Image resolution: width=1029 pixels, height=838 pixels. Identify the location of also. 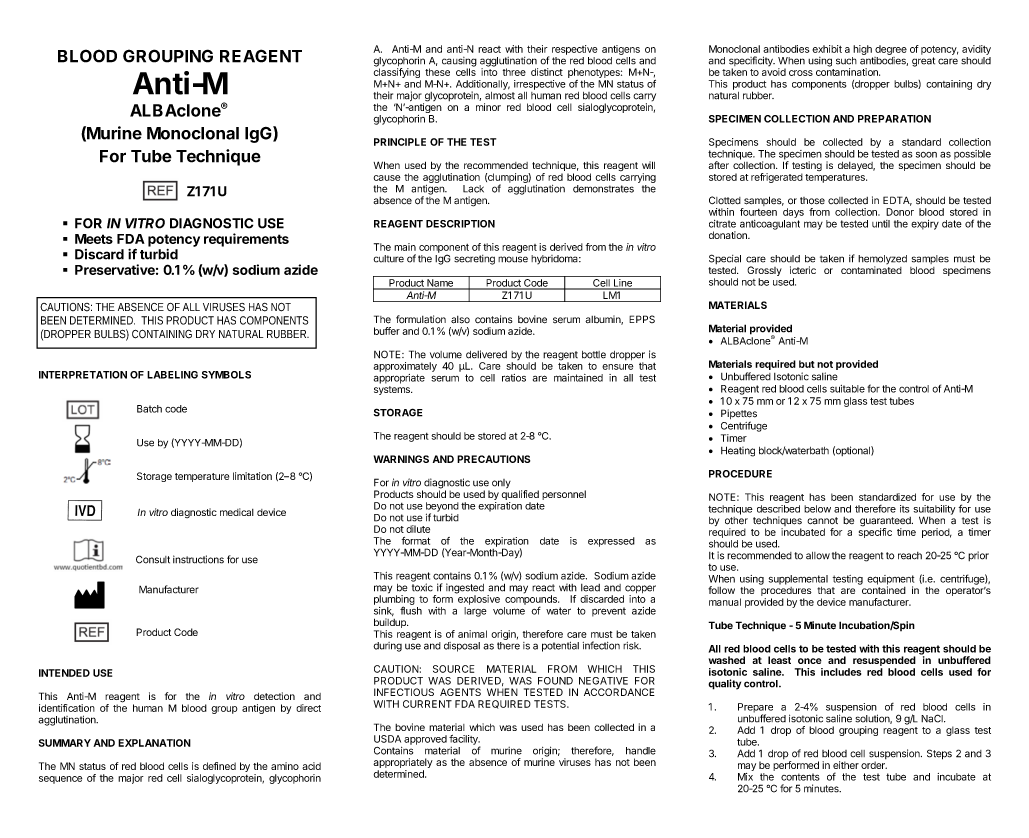
(460, 320).
